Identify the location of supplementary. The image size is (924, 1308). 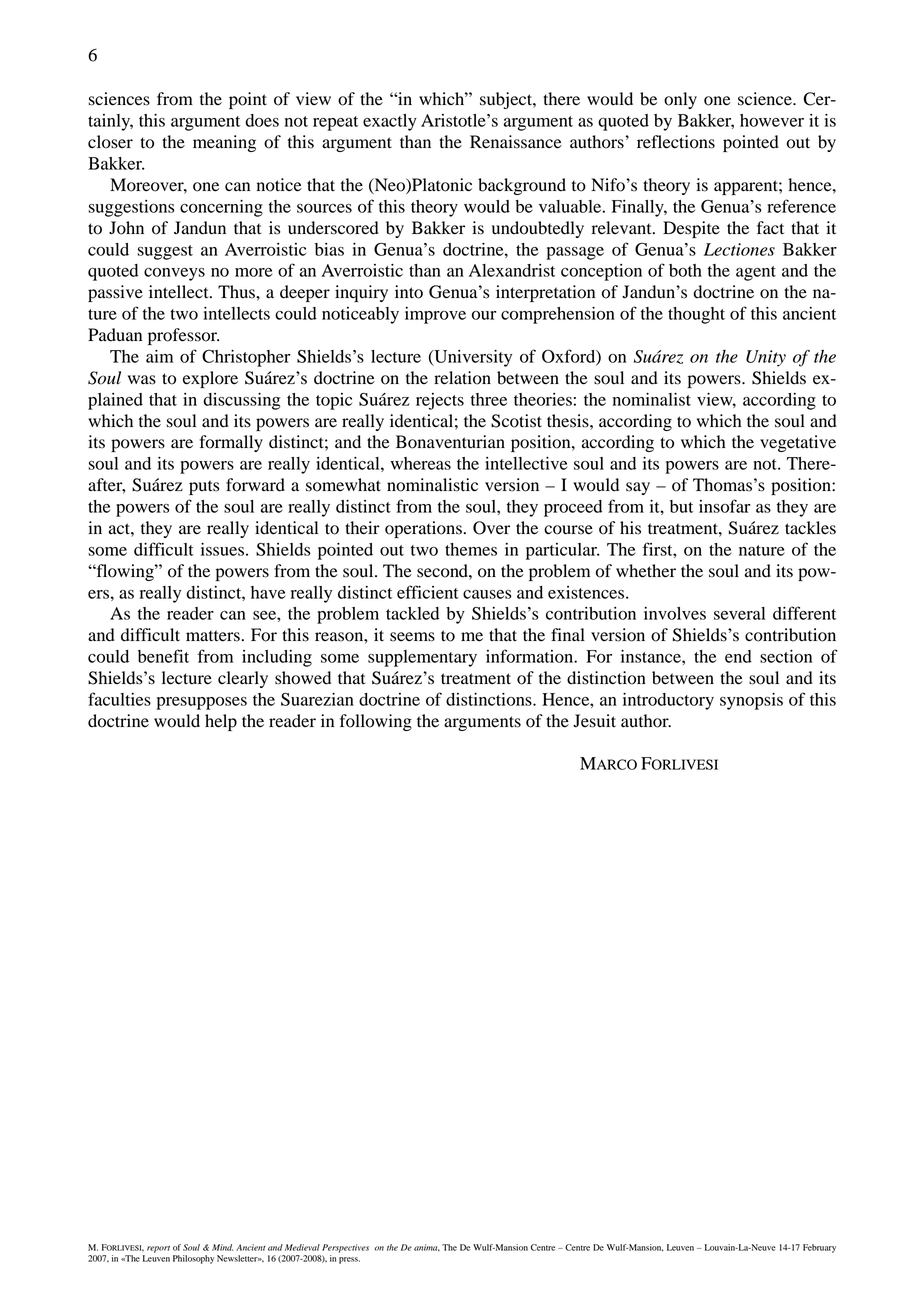
(422, 658).
